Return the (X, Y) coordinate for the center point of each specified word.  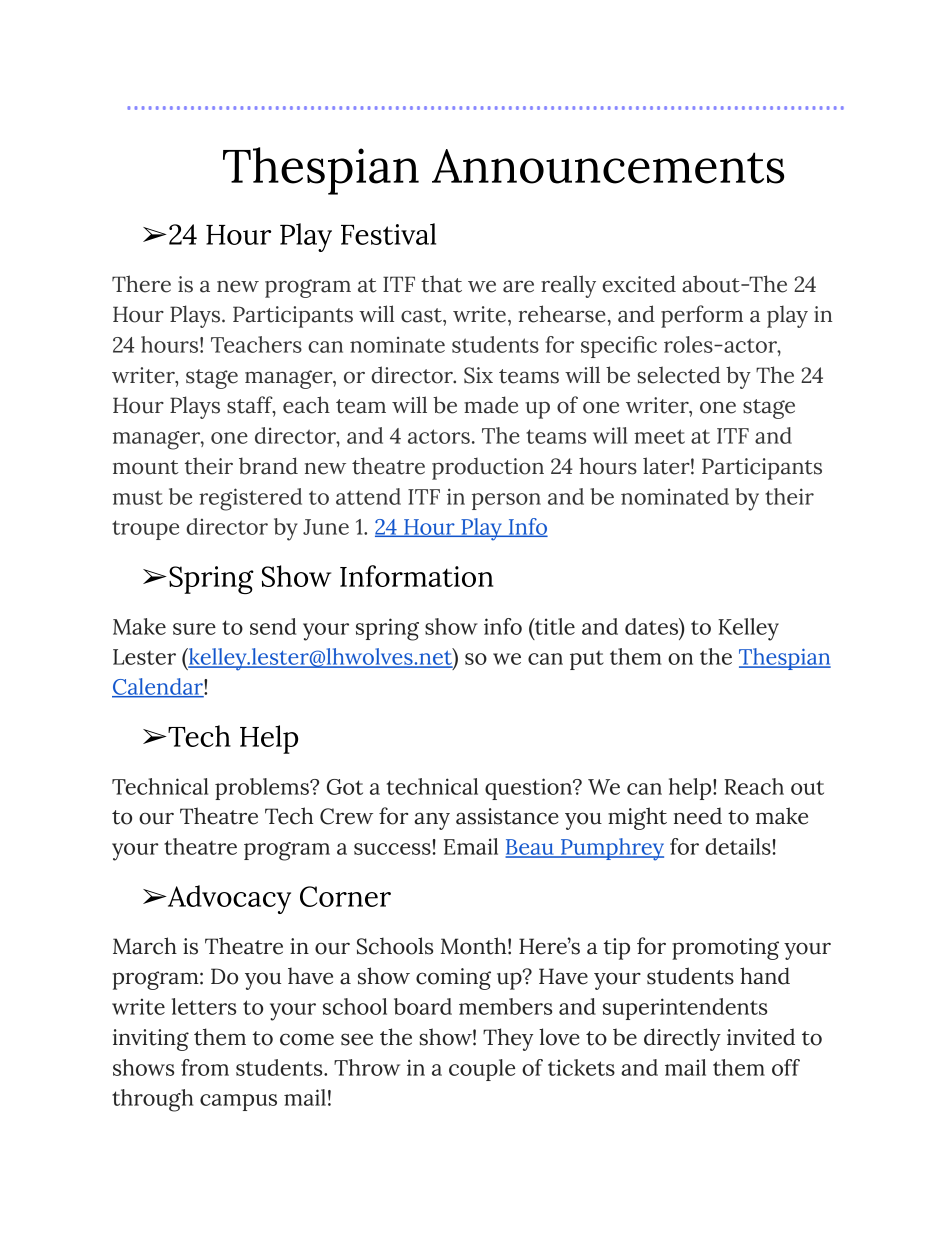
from (205, 1067)
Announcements (608, 166)
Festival (388, 234)
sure (194, 629)
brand (268, 466)
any (432, 821)
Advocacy (228, 899)
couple (482, 1070)
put (587, 660)
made (491, 405)
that (441, 284)
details (738, 846)
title (554, 626)
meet (659, 436)
